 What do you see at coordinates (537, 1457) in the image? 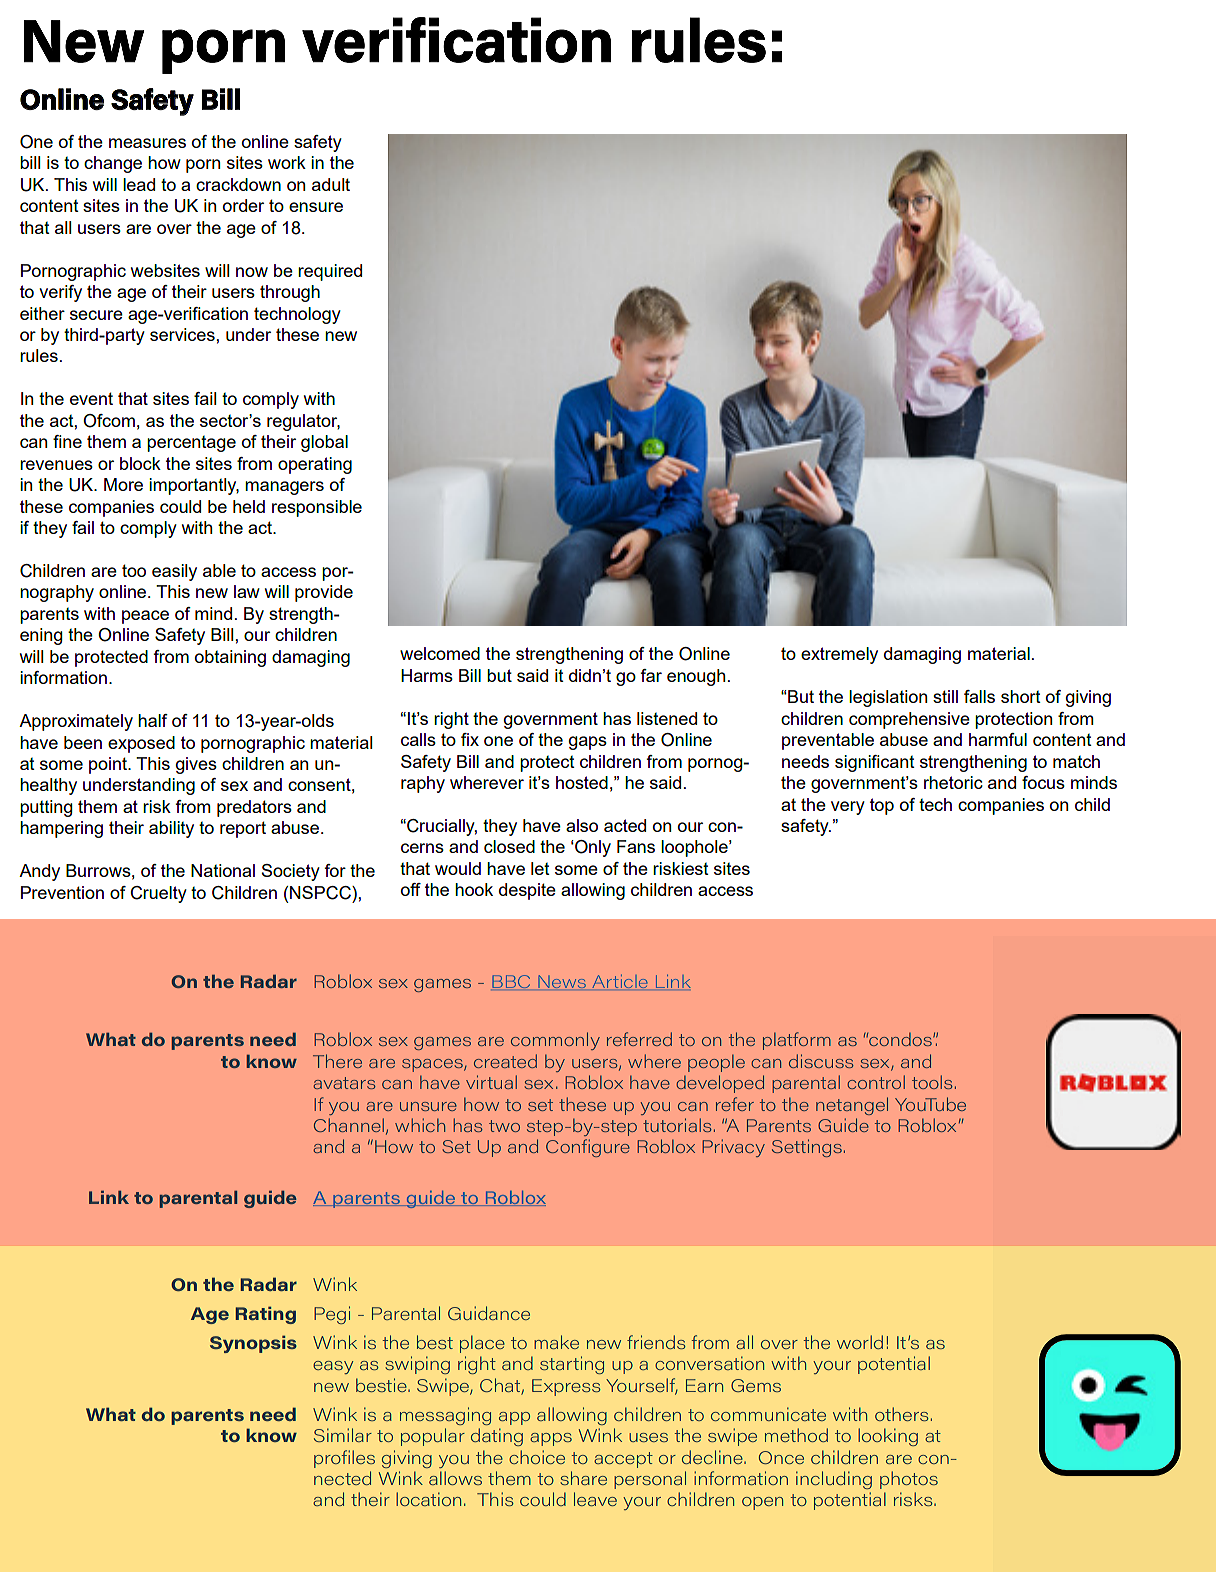
I see `choice` at bounding box center [537, 1457].
